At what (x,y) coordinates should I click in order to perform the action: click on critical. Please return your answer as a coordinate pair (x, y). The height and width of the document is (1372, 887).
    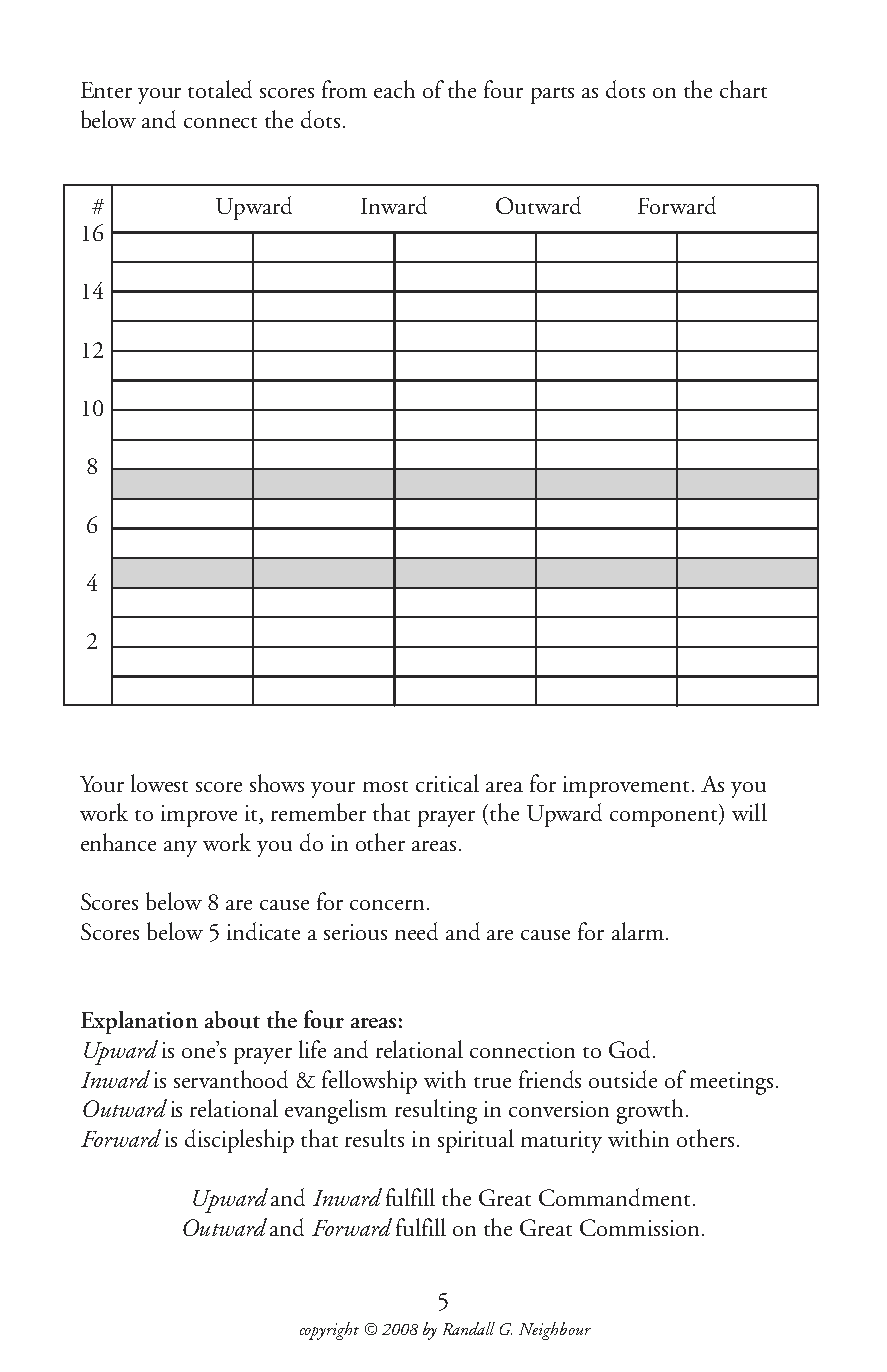
    Looking at the image, I should click on (447, 783).
